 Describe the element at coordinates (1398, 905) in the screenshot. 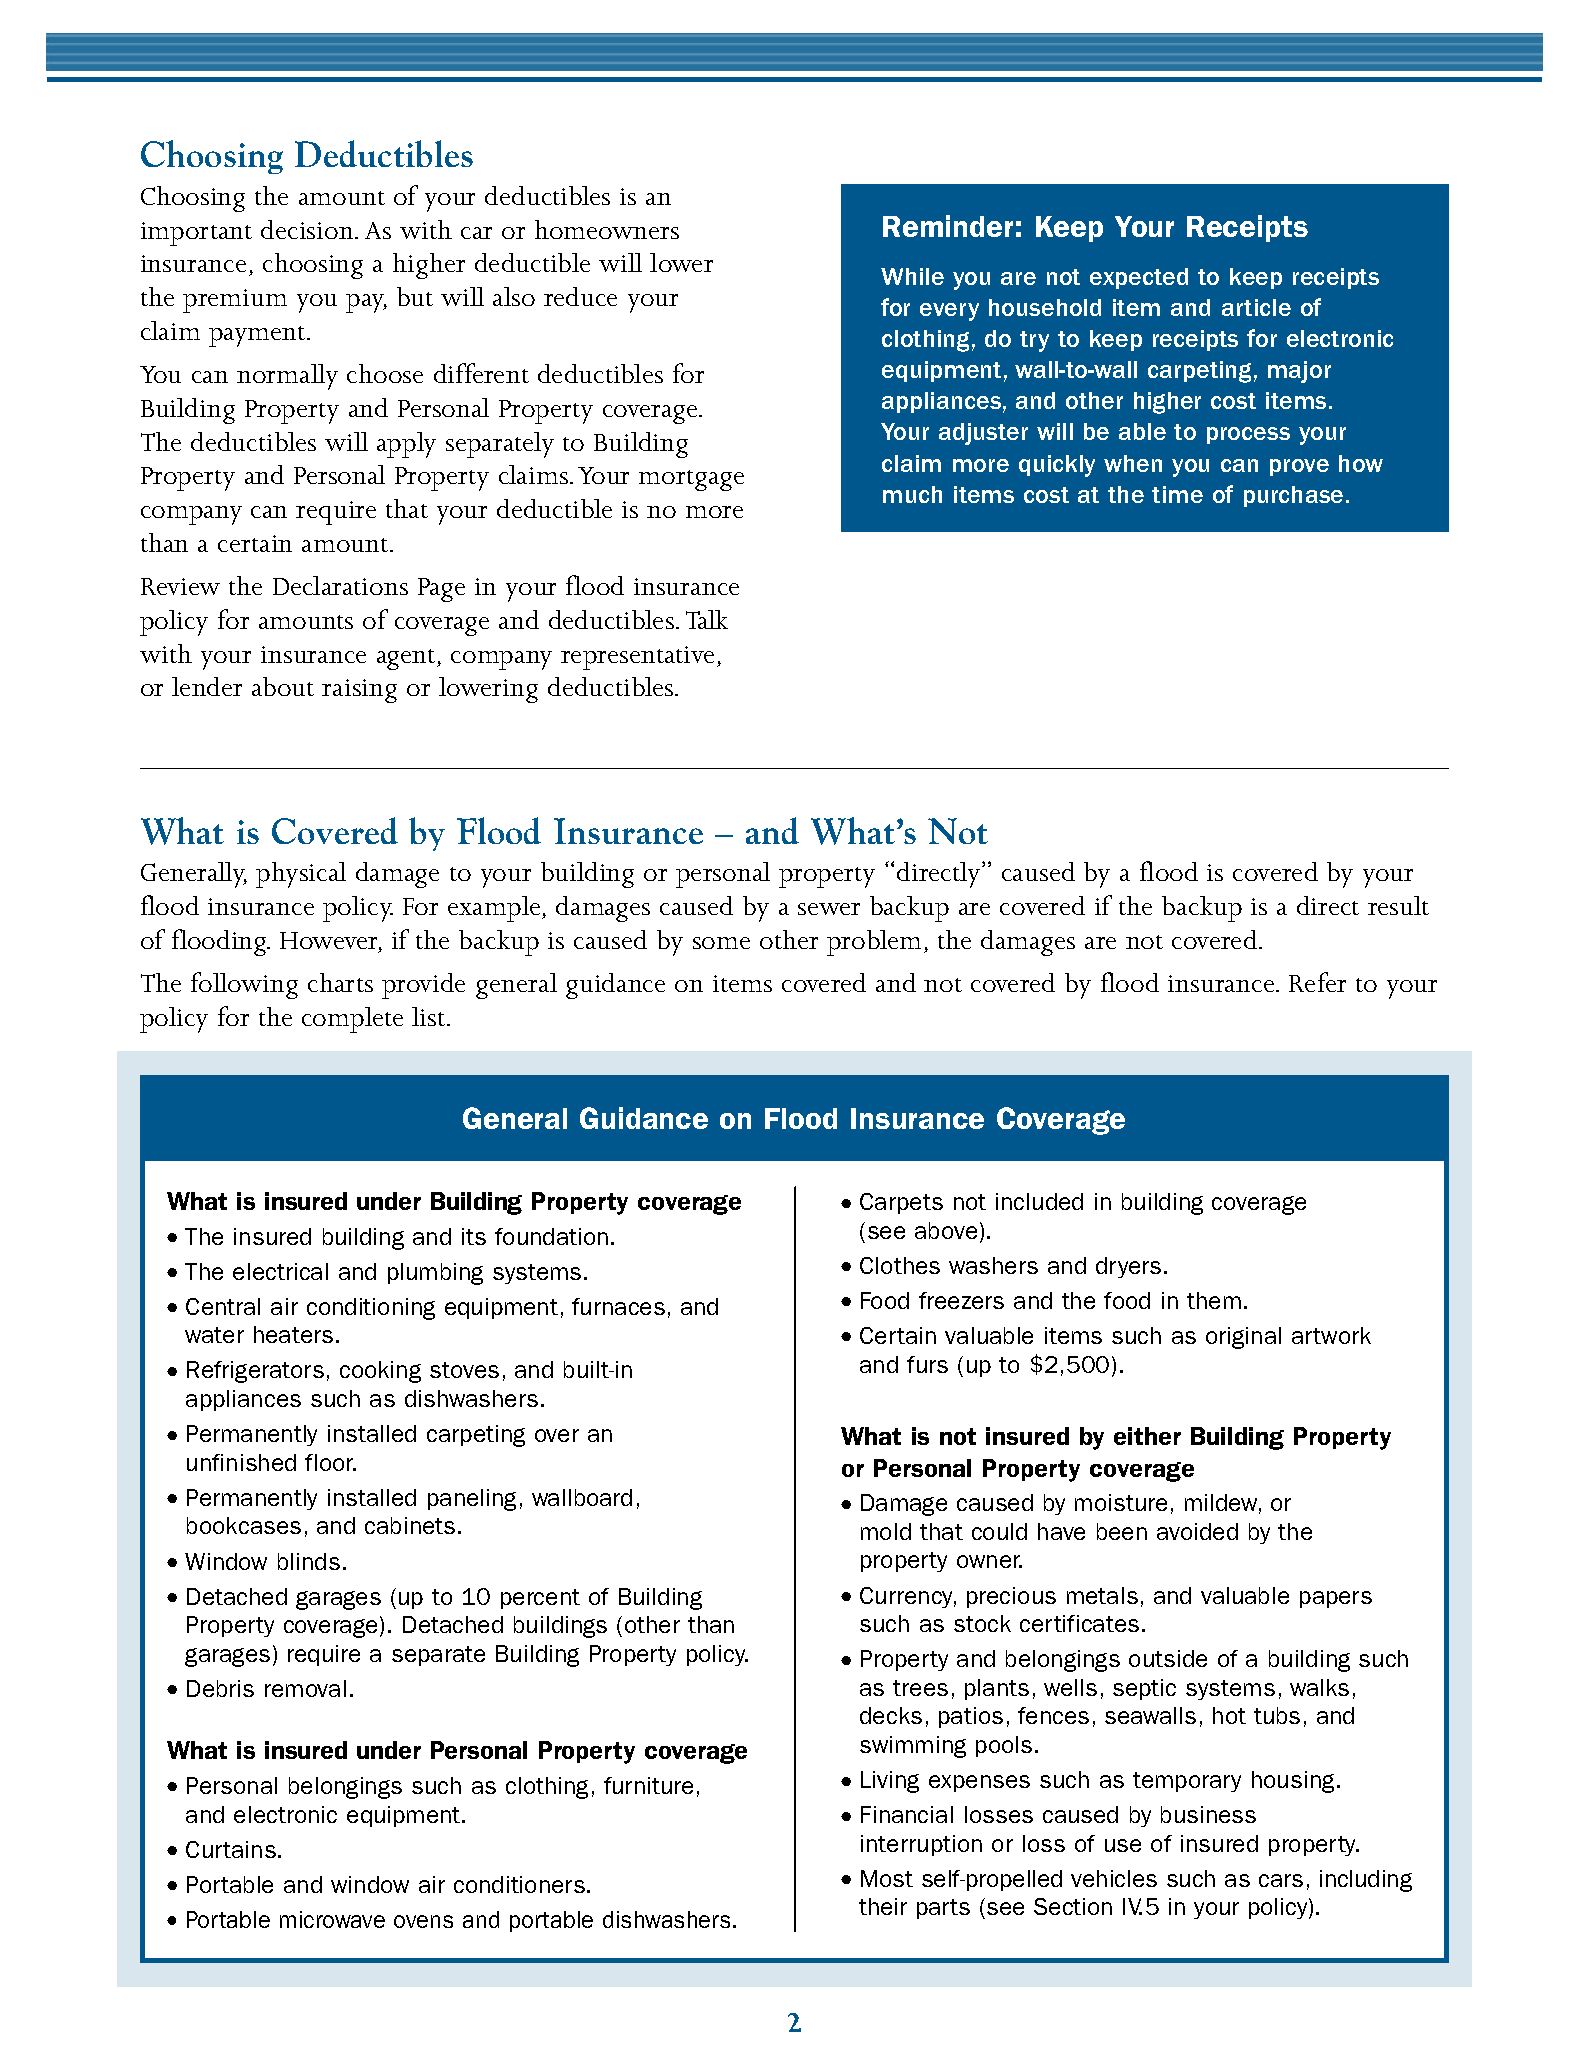

I see `result` at that location.
